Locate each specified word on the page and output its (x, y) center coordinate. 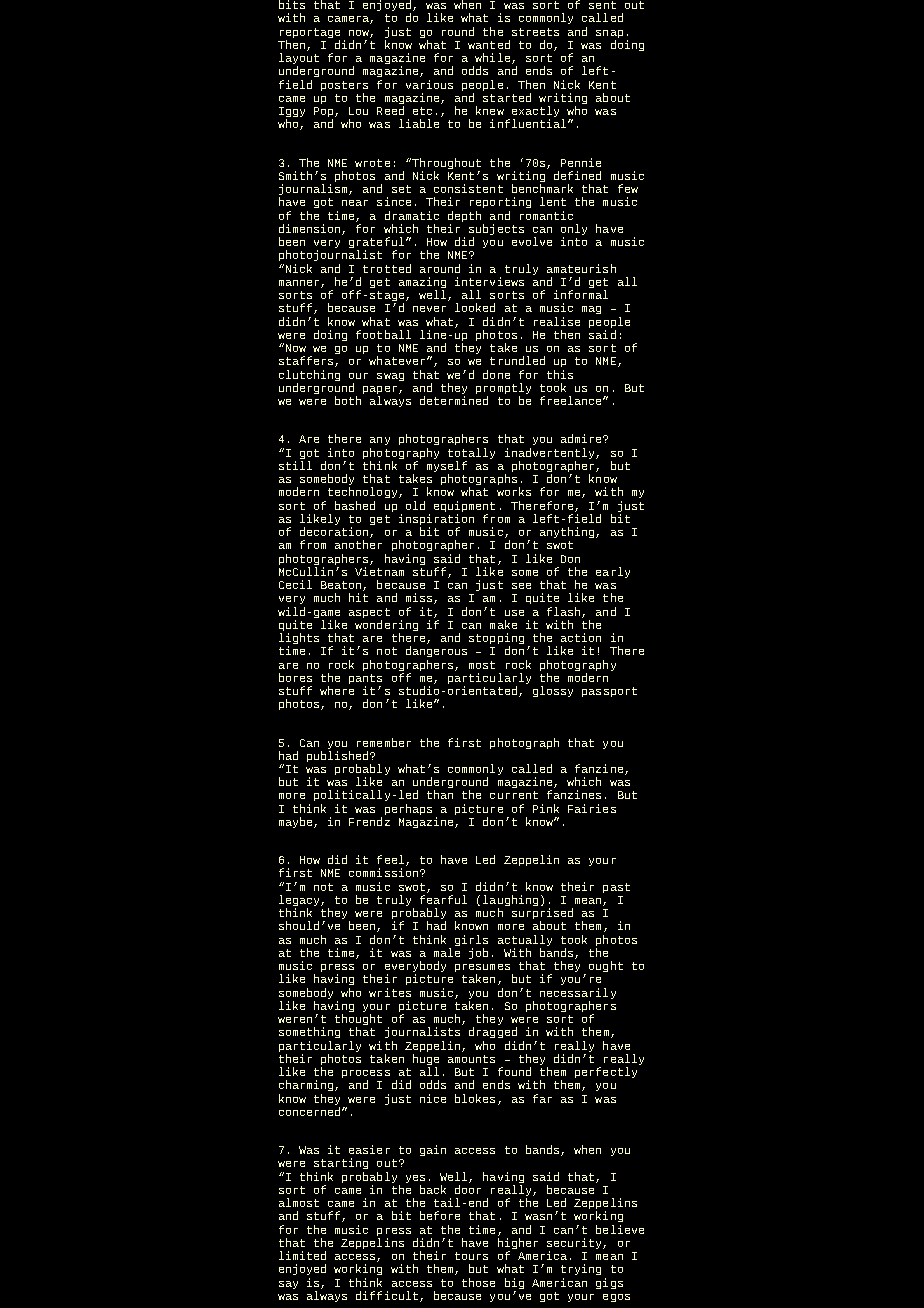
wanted (489, 44)
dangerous (436, 653)
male (447, 952)
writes (390, 992)
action (581, 637)
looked (475, 307)
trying (581, 1271)
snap (609, 35)
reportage (310, 34)
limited (302, 1255)
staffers (307, 361)
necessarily (578, 995)
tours (471, 1256)
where (337, 690)
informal (581, 294)
